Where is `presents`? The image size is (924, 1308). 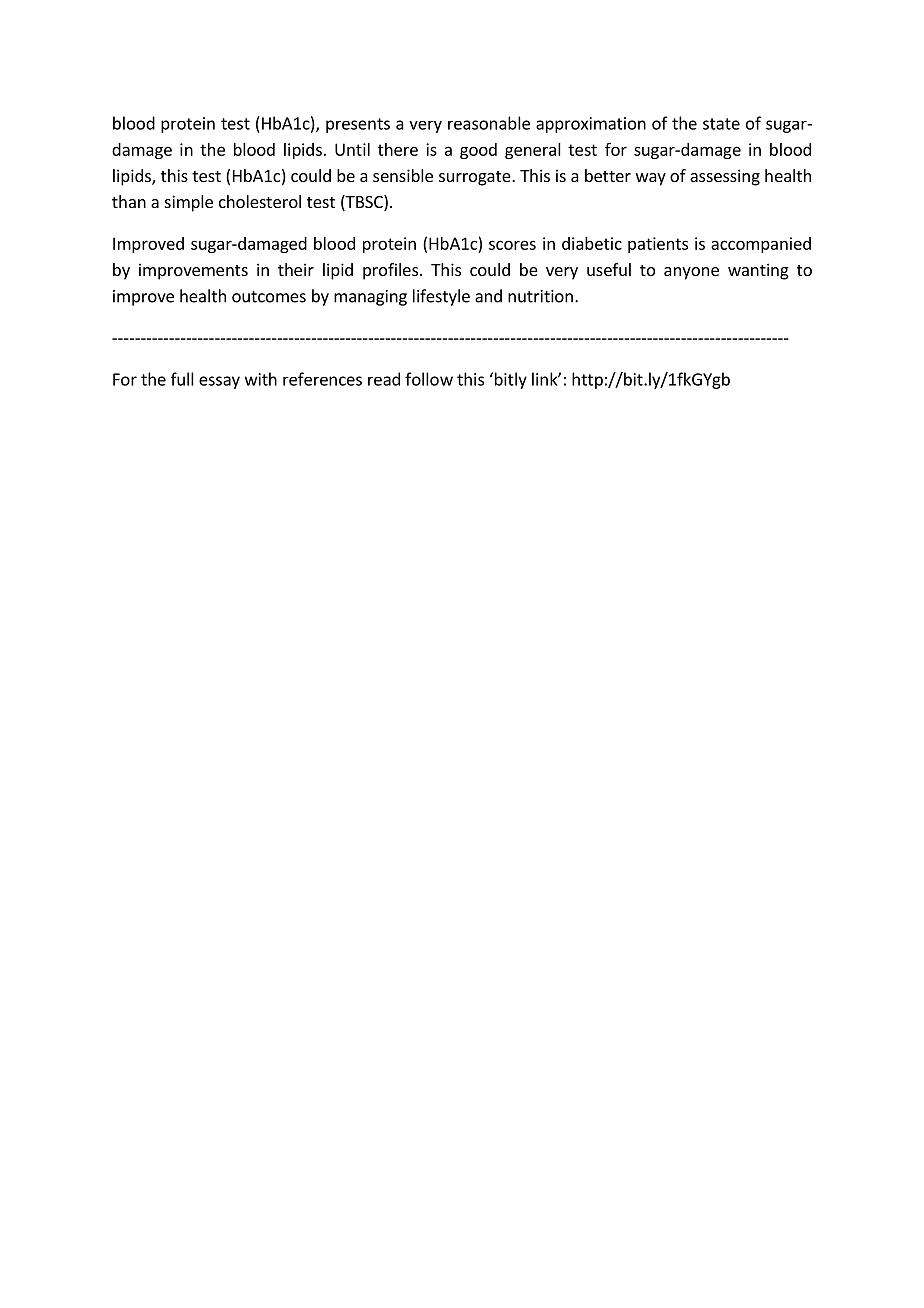
presents is located at coordinates (358, 125).
